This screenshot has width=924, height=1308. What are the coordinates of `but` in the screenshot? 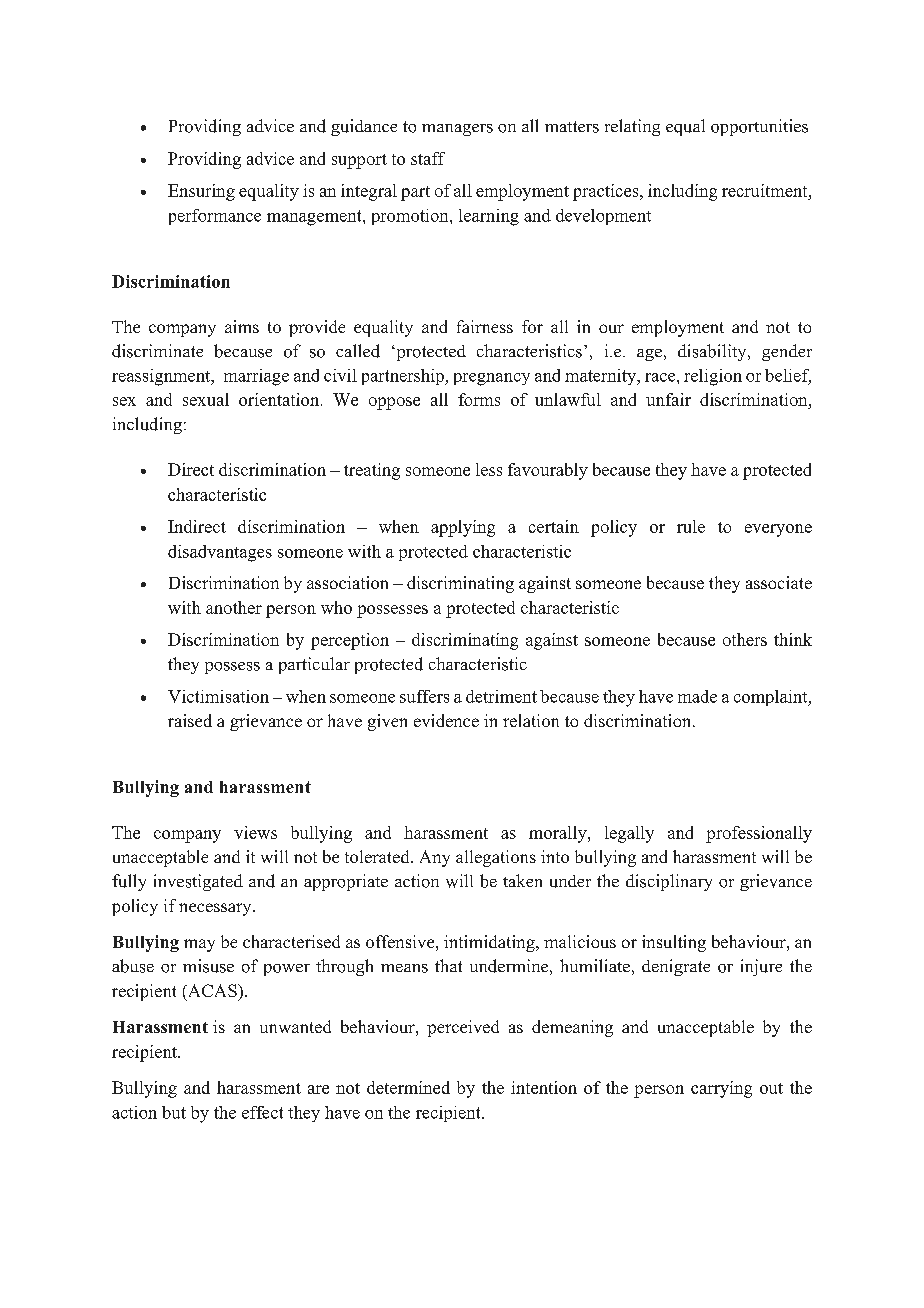 It's located at (174, 1112).
